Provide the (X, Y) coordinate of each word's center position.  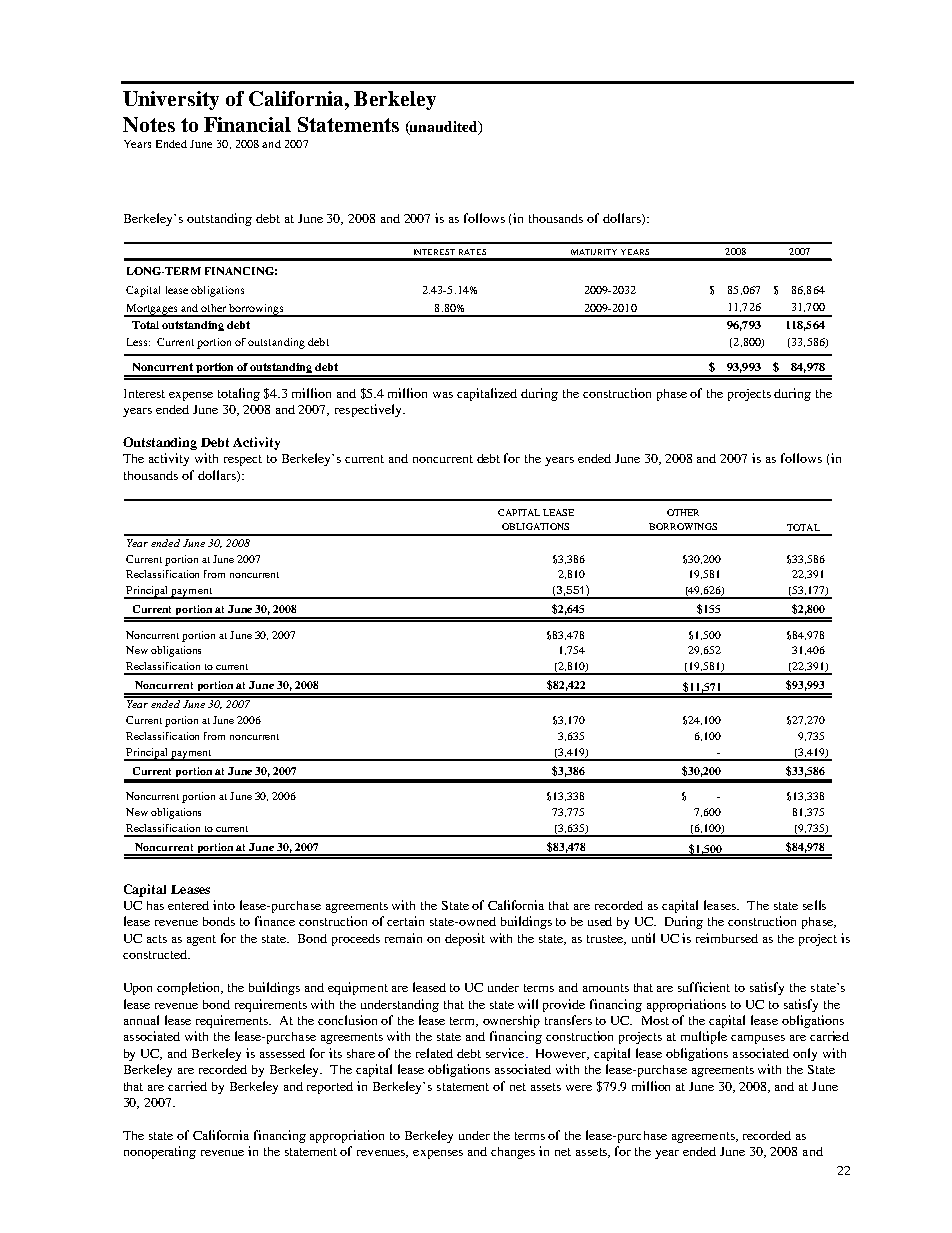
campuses (758, 1039)
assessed (282, 1053)
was (443, 395)
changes (513, 1153)
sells (814, 905)
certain (405, 921)
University (171, 100)
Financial (247, 124)
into (224, 905)
